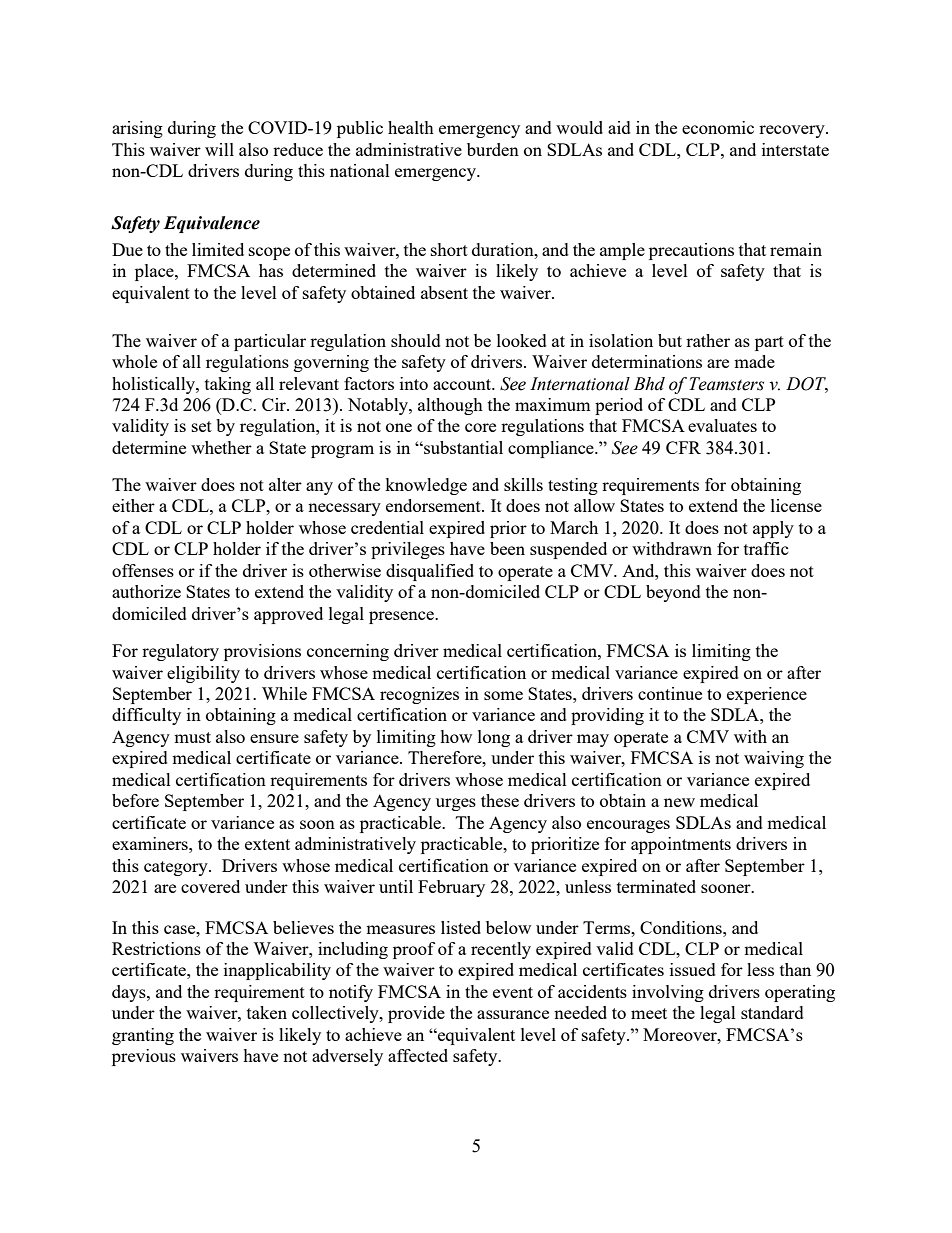 Image resolution: width=952 pixels, height=1233 pixels. What do you see at coordinates (463, 384) in the page?
I see `account` at bounding box center [463, 384].
